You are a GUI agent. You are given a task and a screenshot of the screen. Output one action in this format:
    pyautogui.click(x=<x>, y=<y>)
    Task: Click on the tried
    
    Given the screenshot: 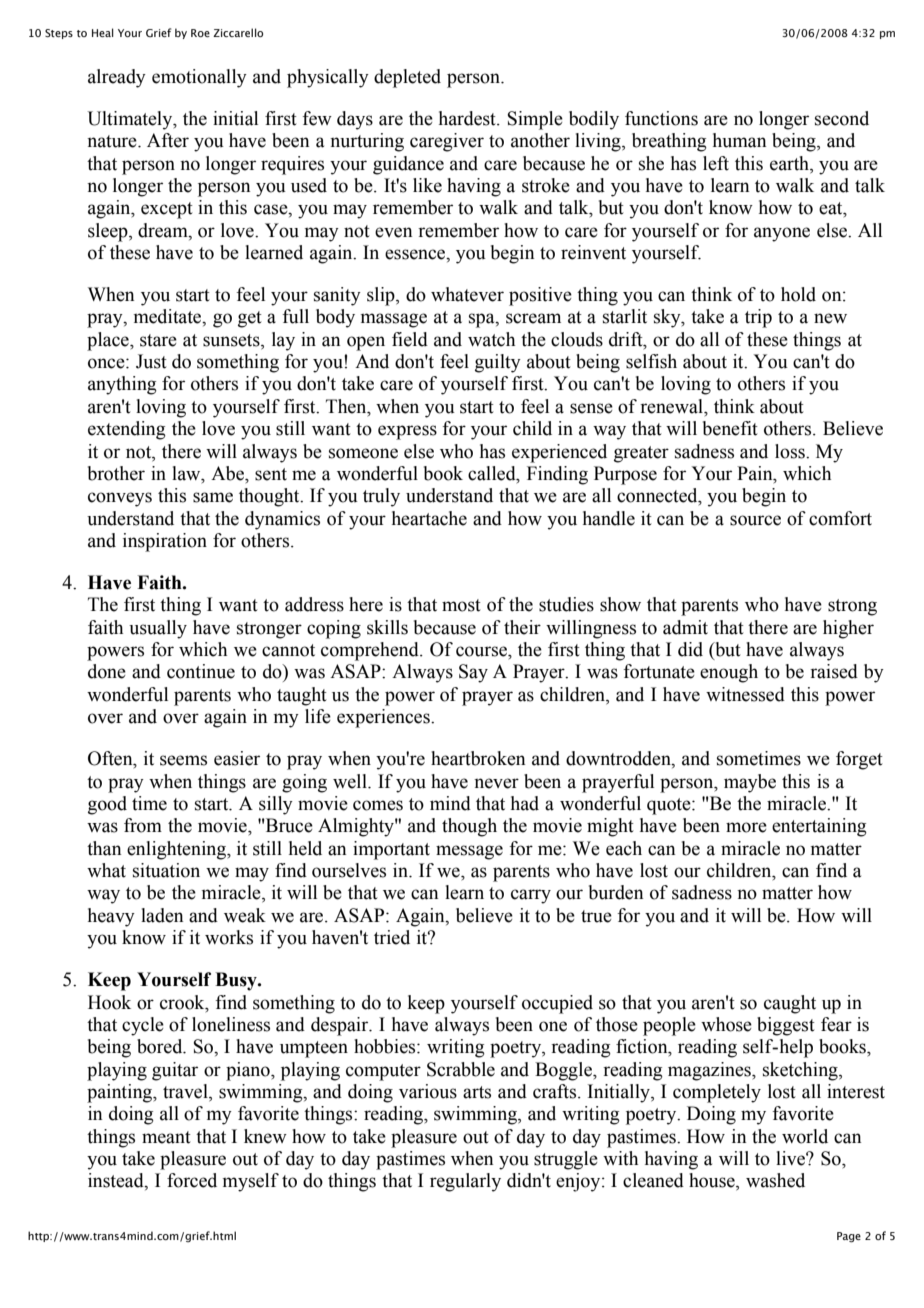 What is the action you would take?
    pyautogui.click(x=392, y=937)
